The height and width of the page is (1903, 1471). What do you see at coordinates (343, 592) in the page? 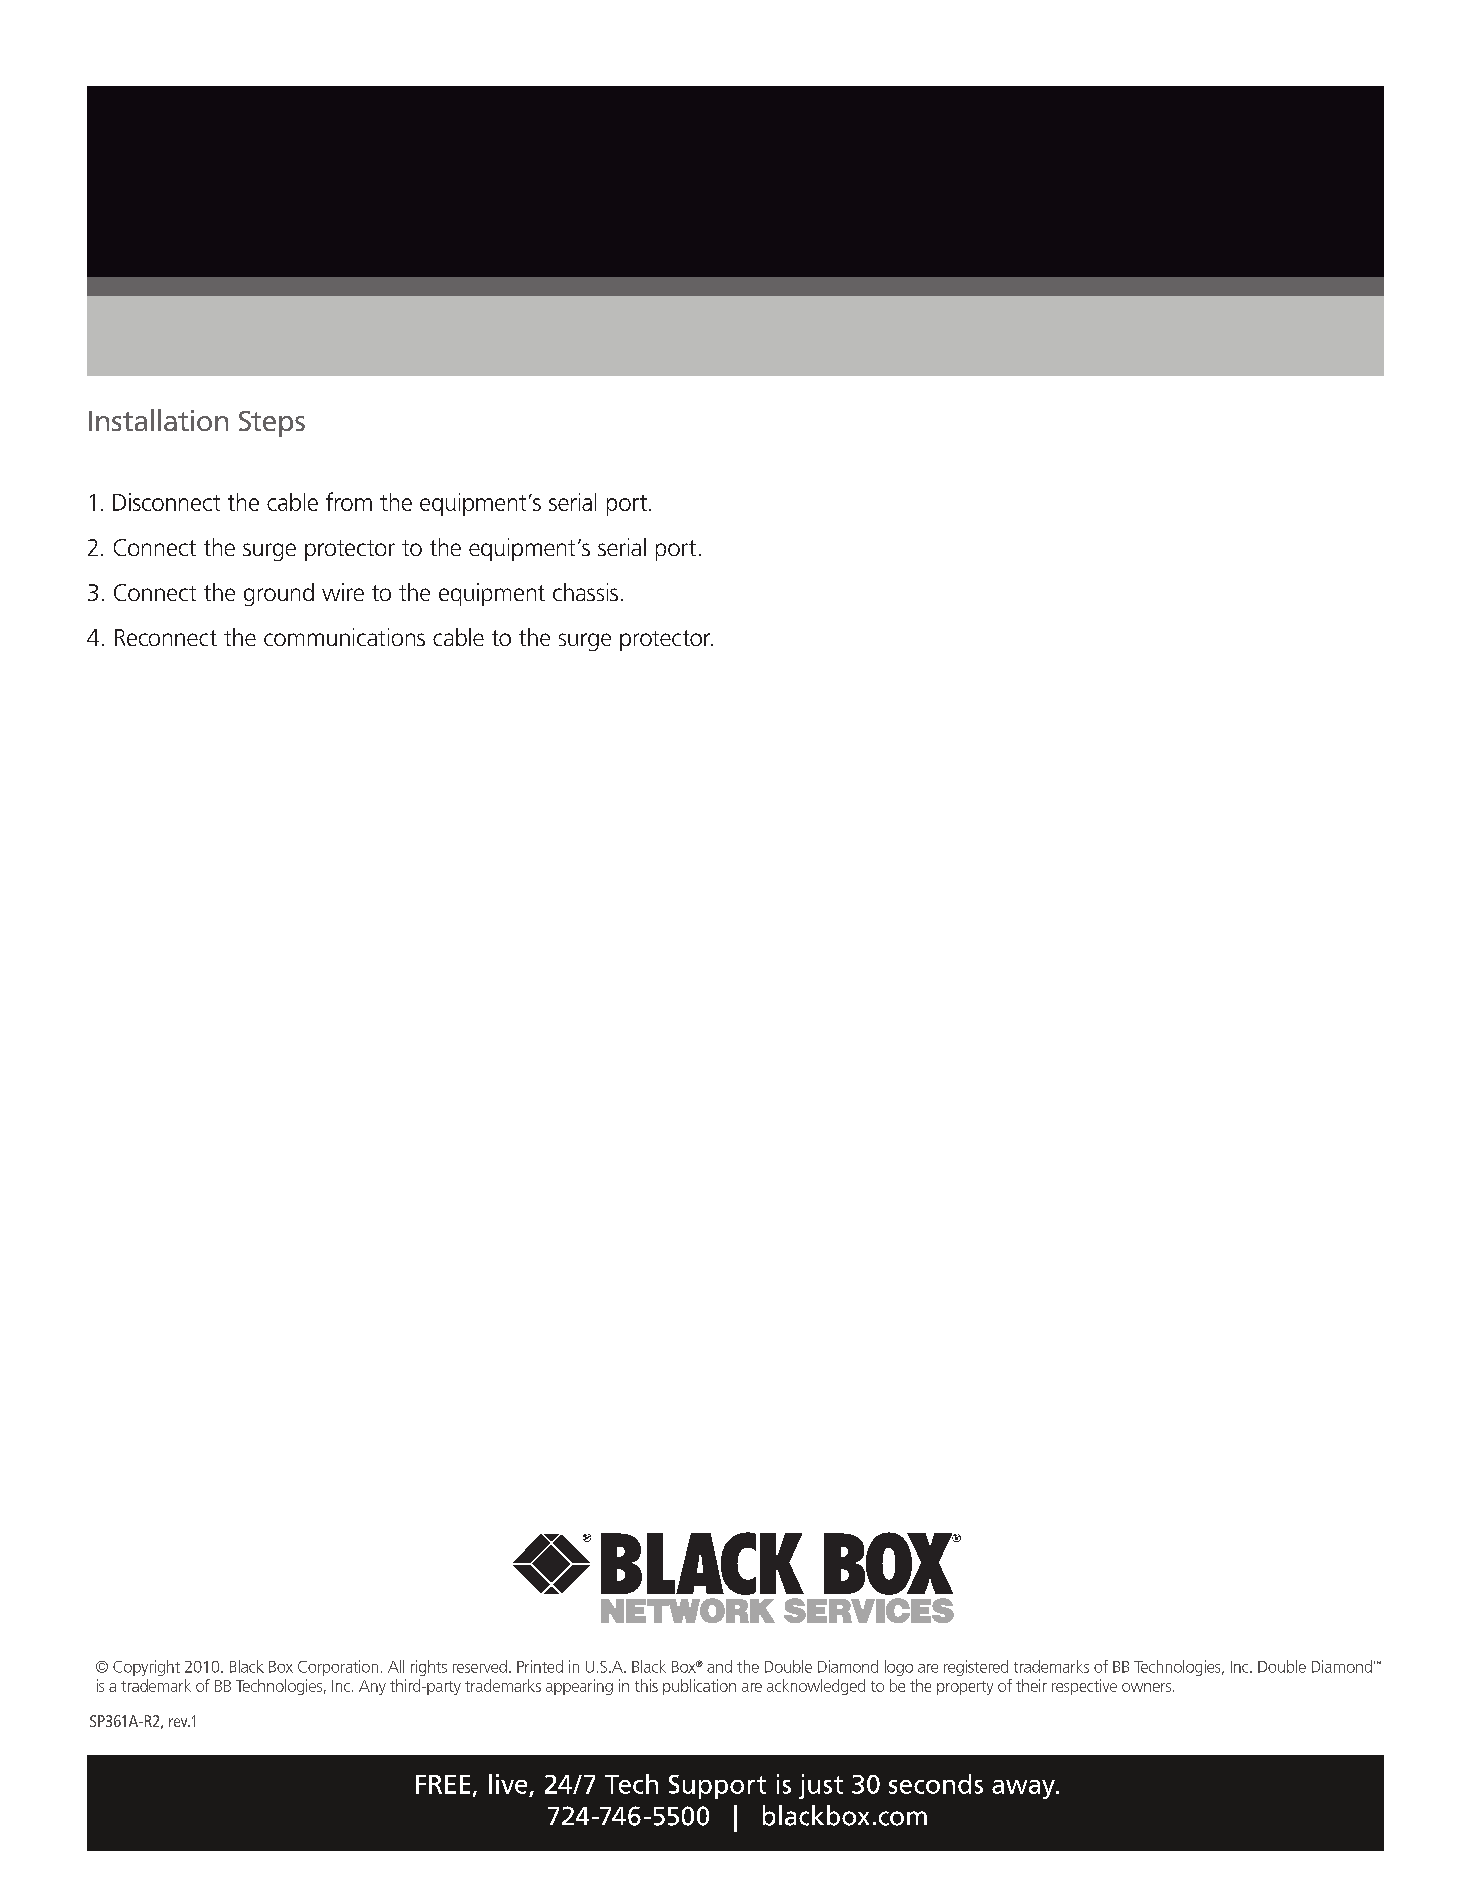
I see `wire` at bounding box center [343, 592].
